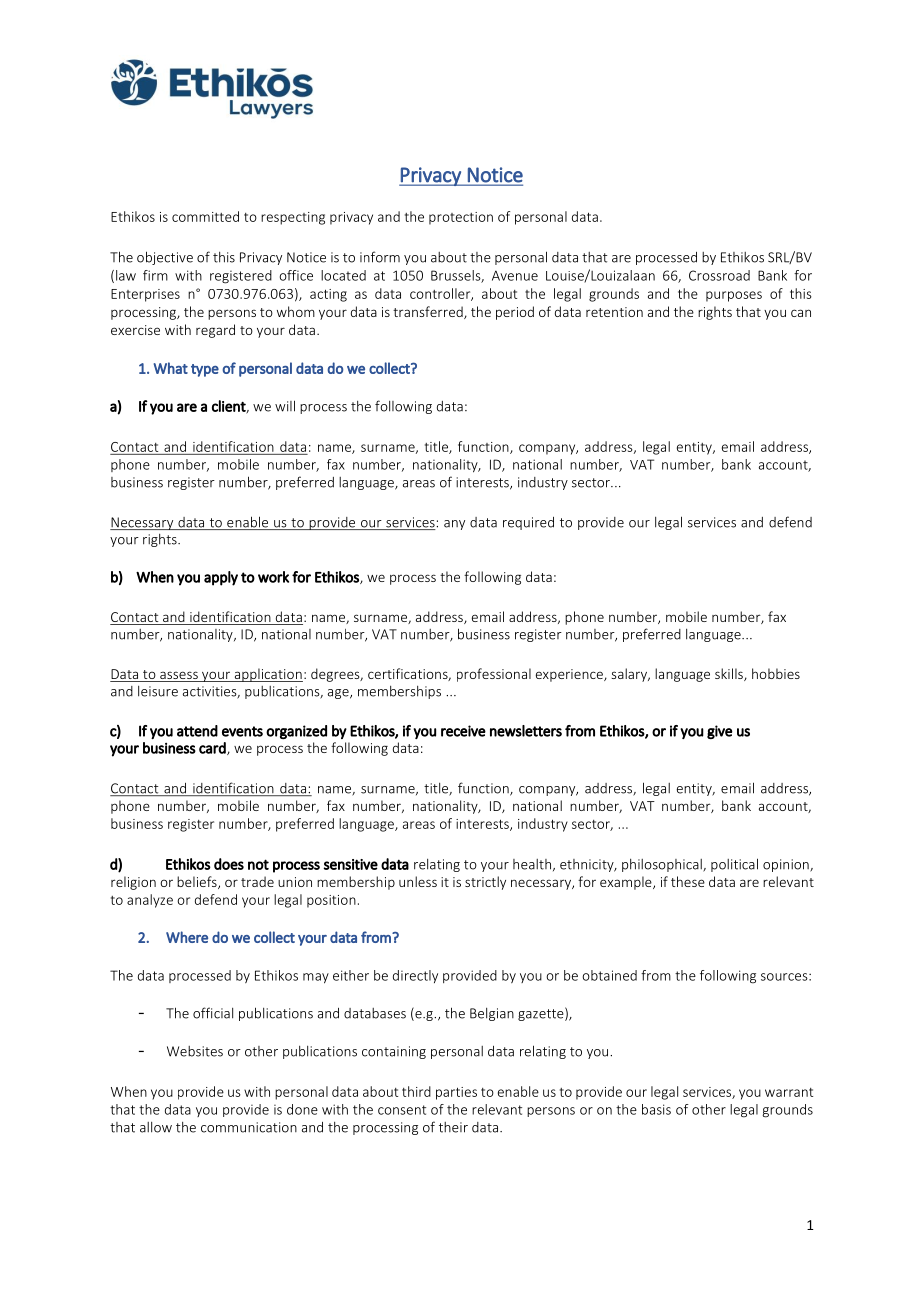  I want to click on parties, so click(456, 1093).
